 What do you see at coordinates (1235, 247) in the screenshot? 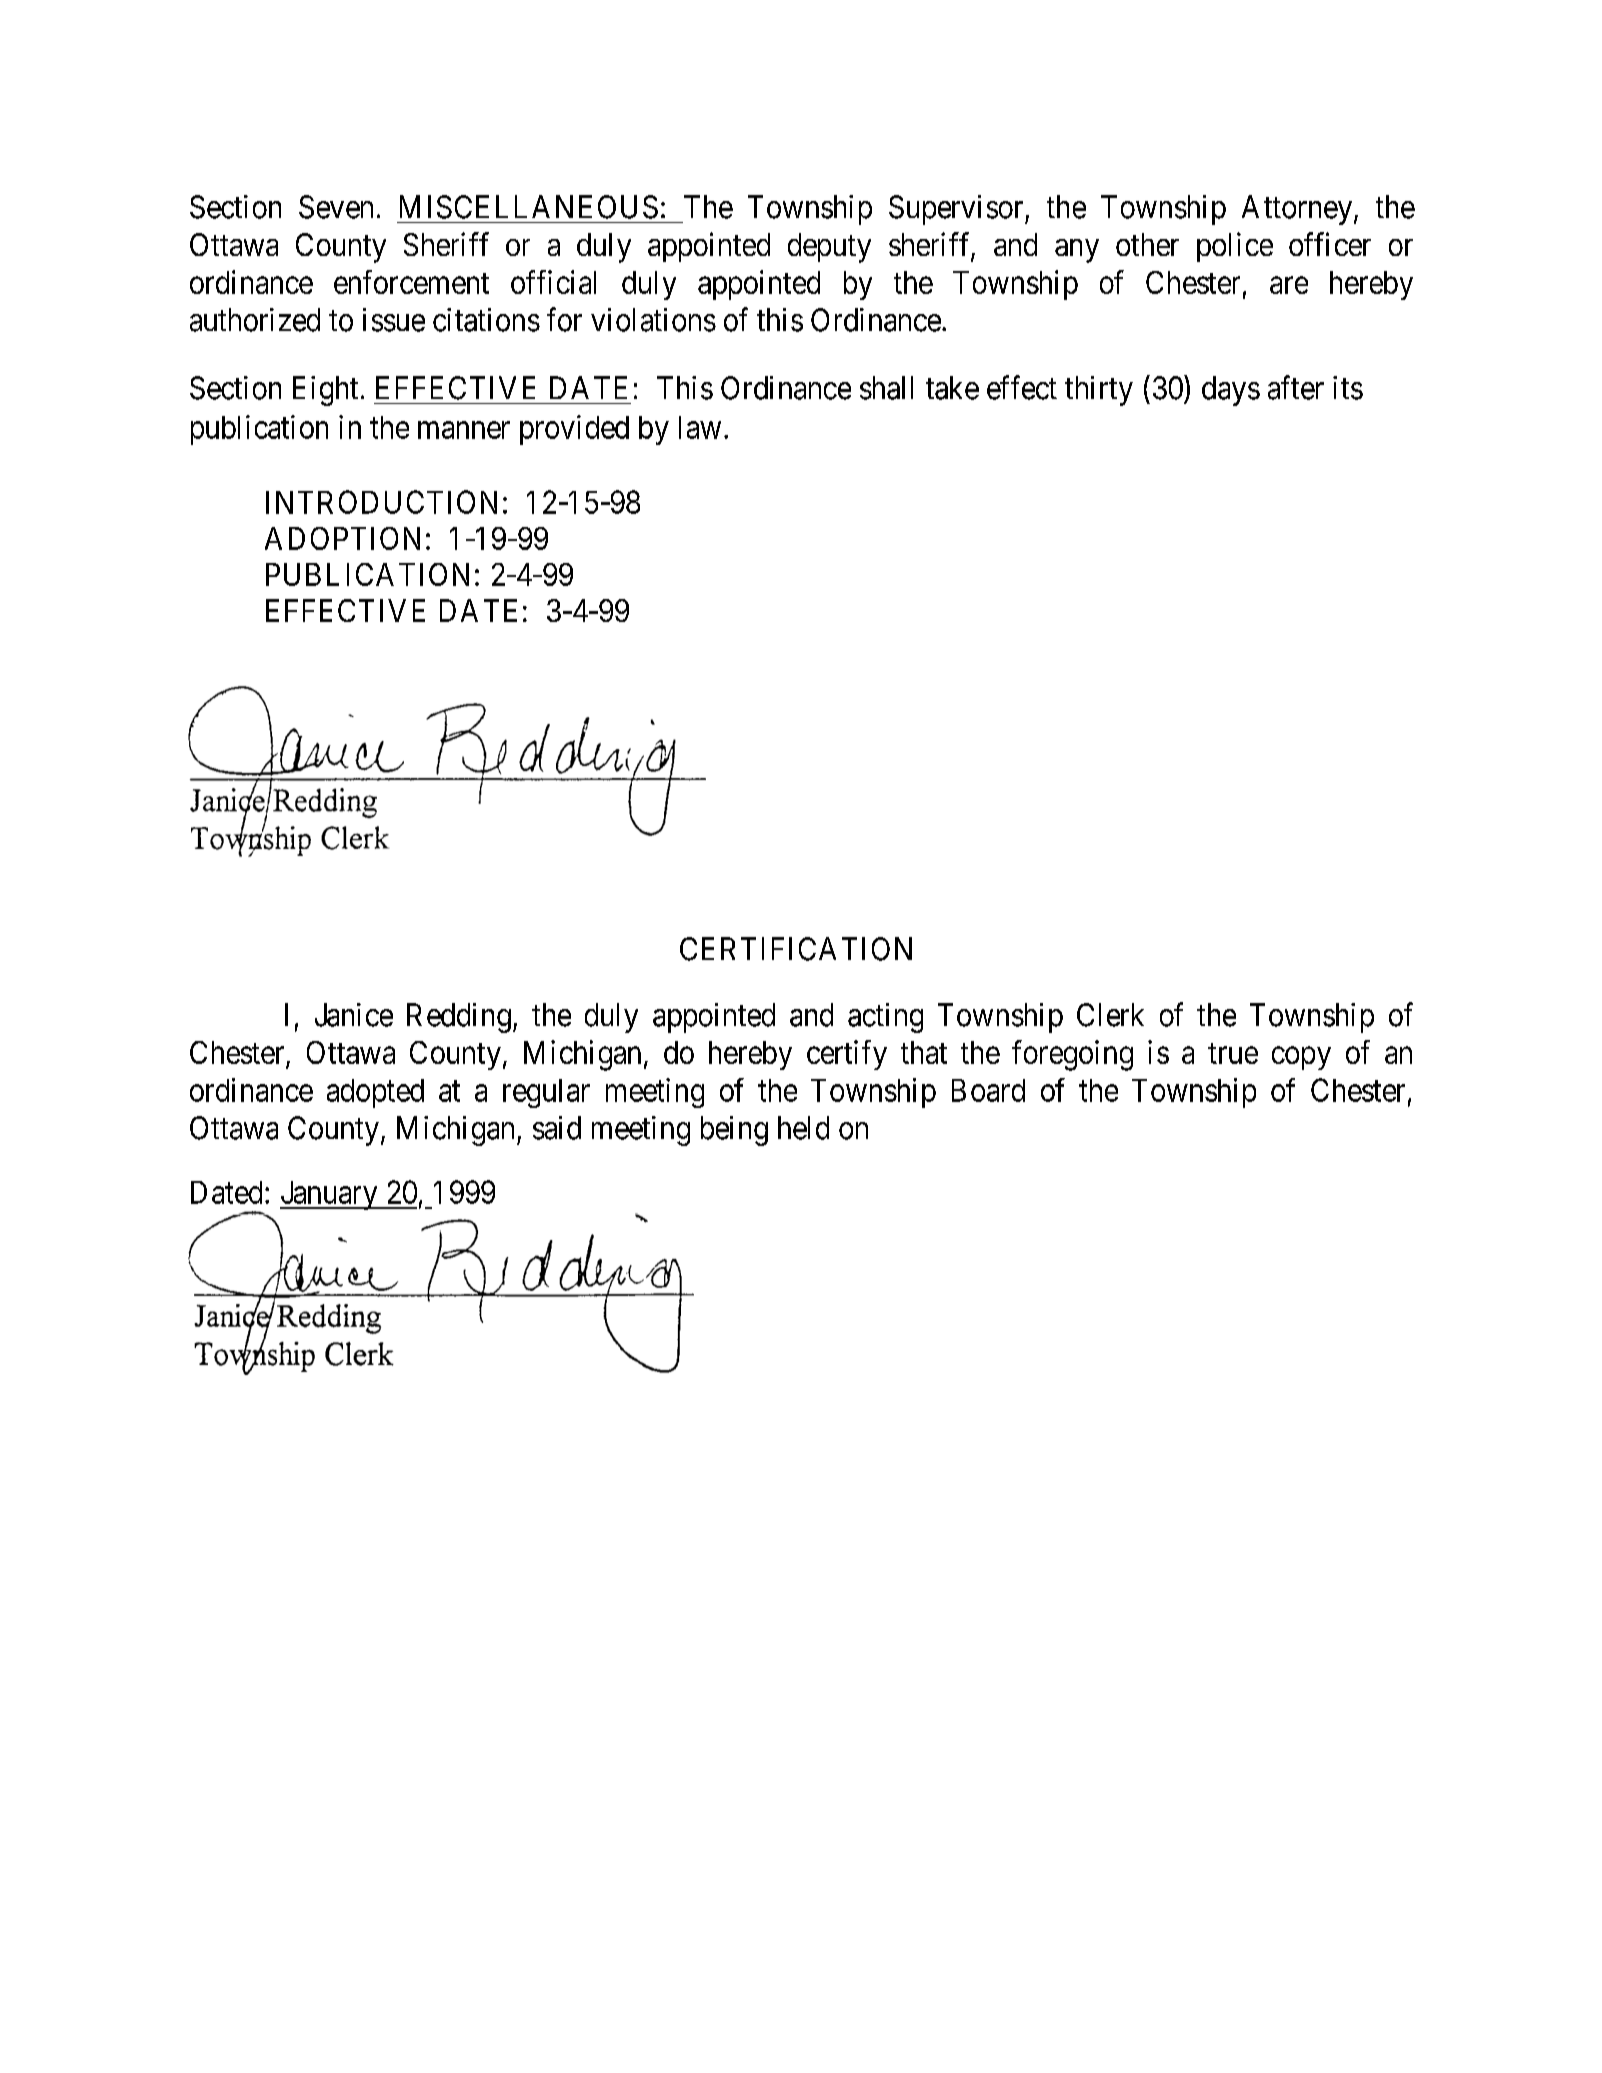
I see `police` at bounding box center [1235, 247].
